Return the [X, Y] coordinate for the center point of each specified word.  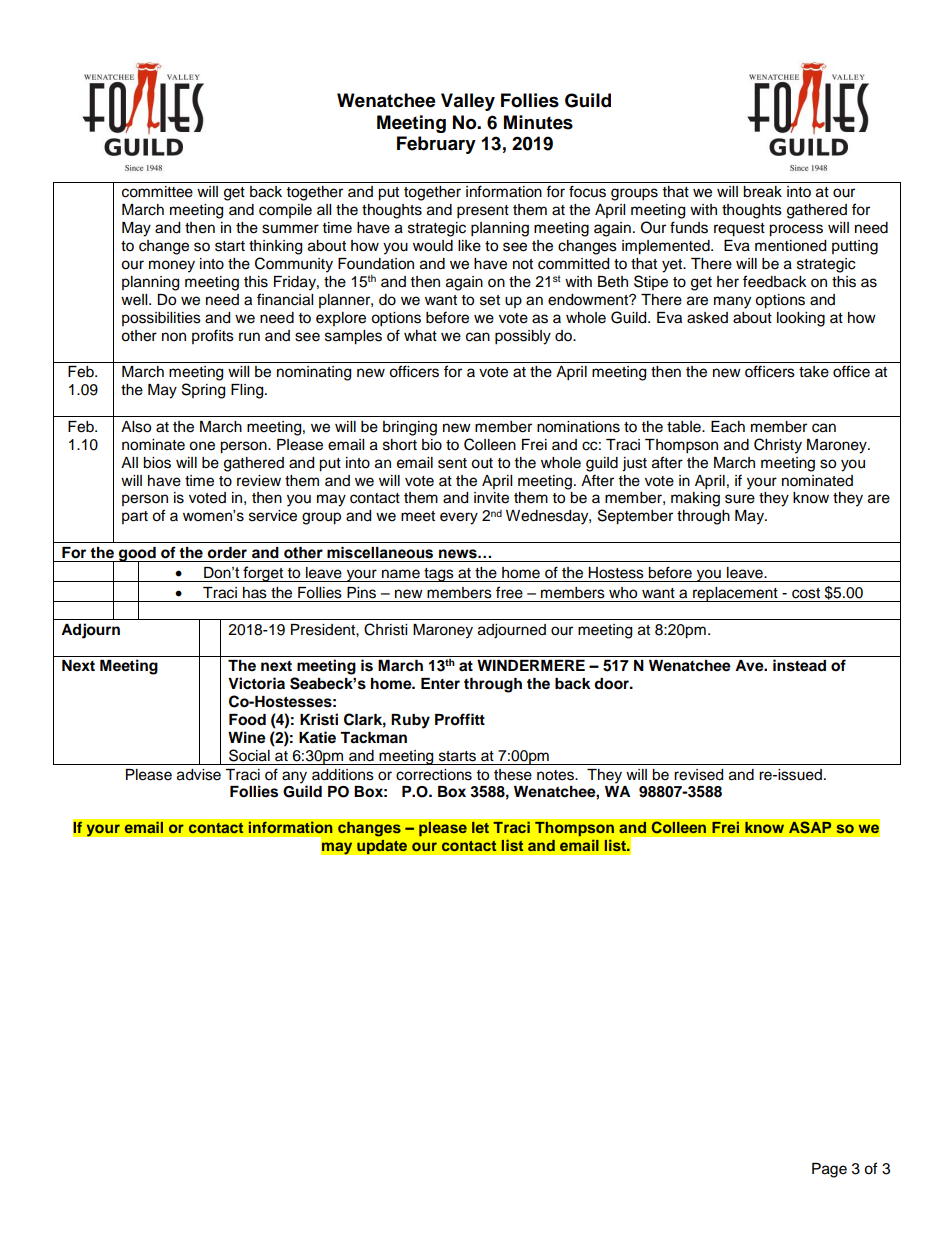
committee [157, 192]
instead [799, 665]
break [762, 192]
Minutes [538, 122]
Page [829, 1170]
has [255, 593]
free [509, 592]
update [382, 847]
